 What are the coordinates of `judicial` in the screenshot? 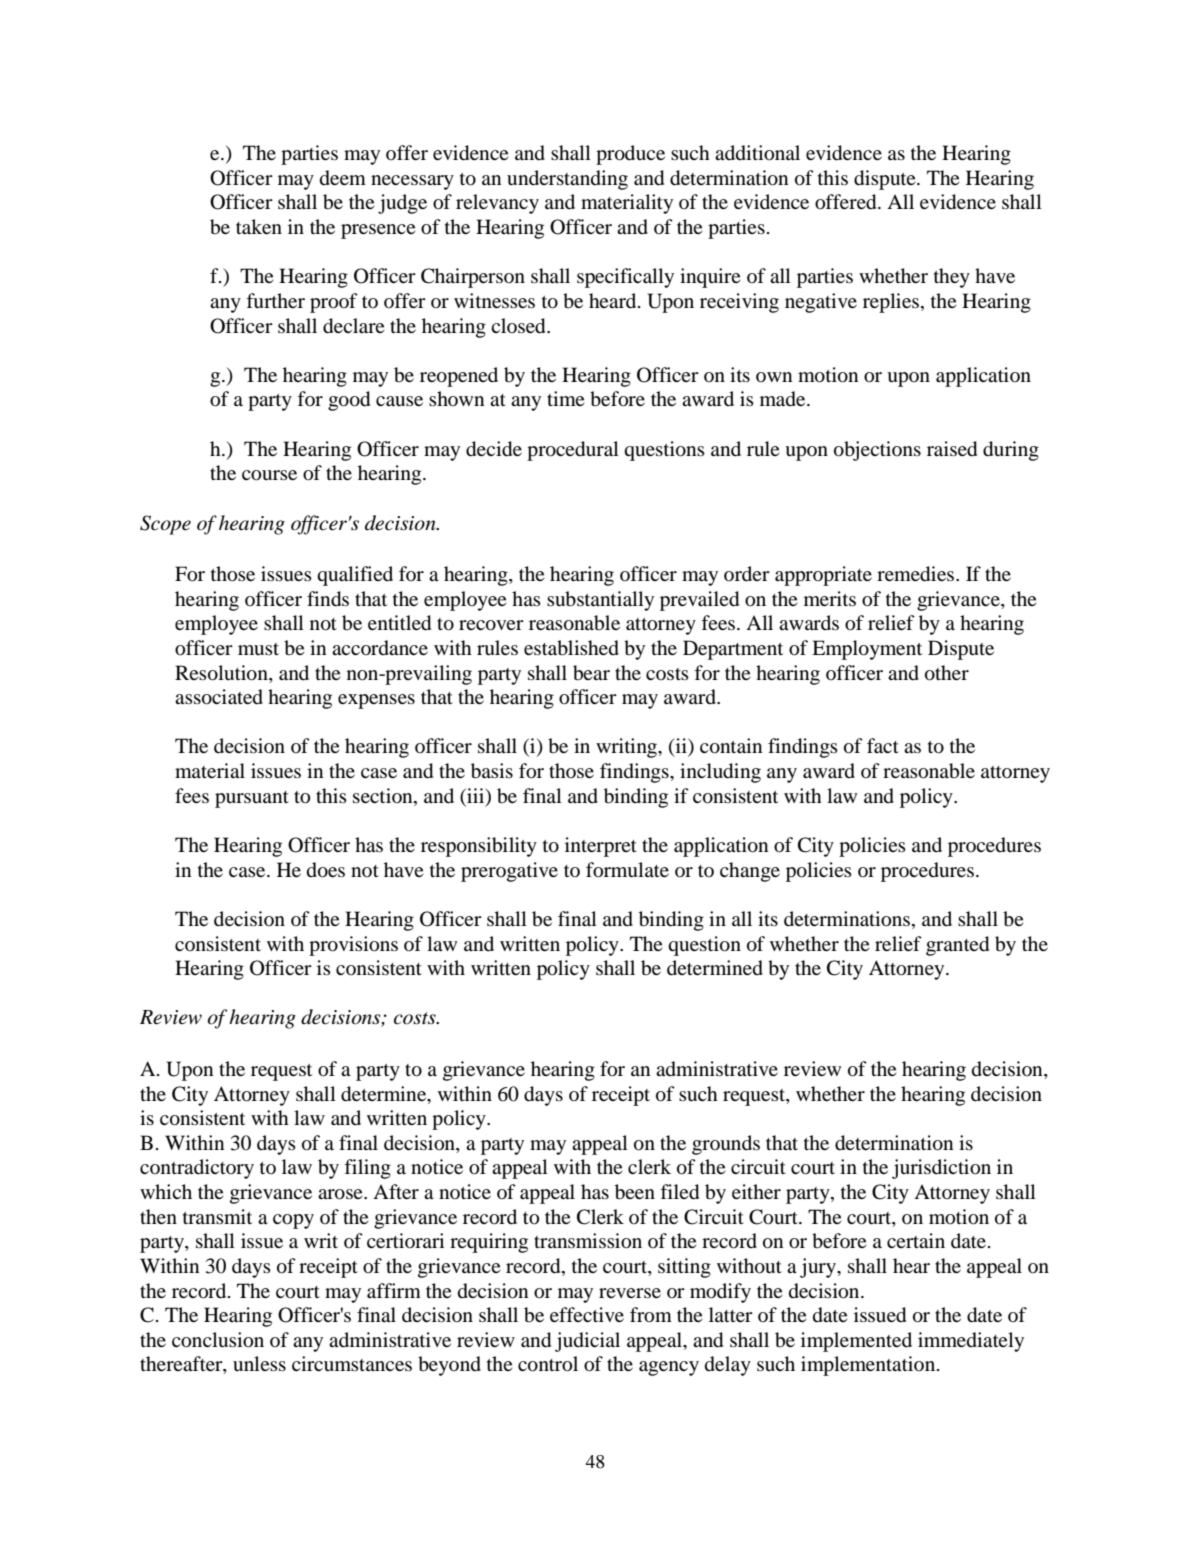 It's located at (587, 1342).
